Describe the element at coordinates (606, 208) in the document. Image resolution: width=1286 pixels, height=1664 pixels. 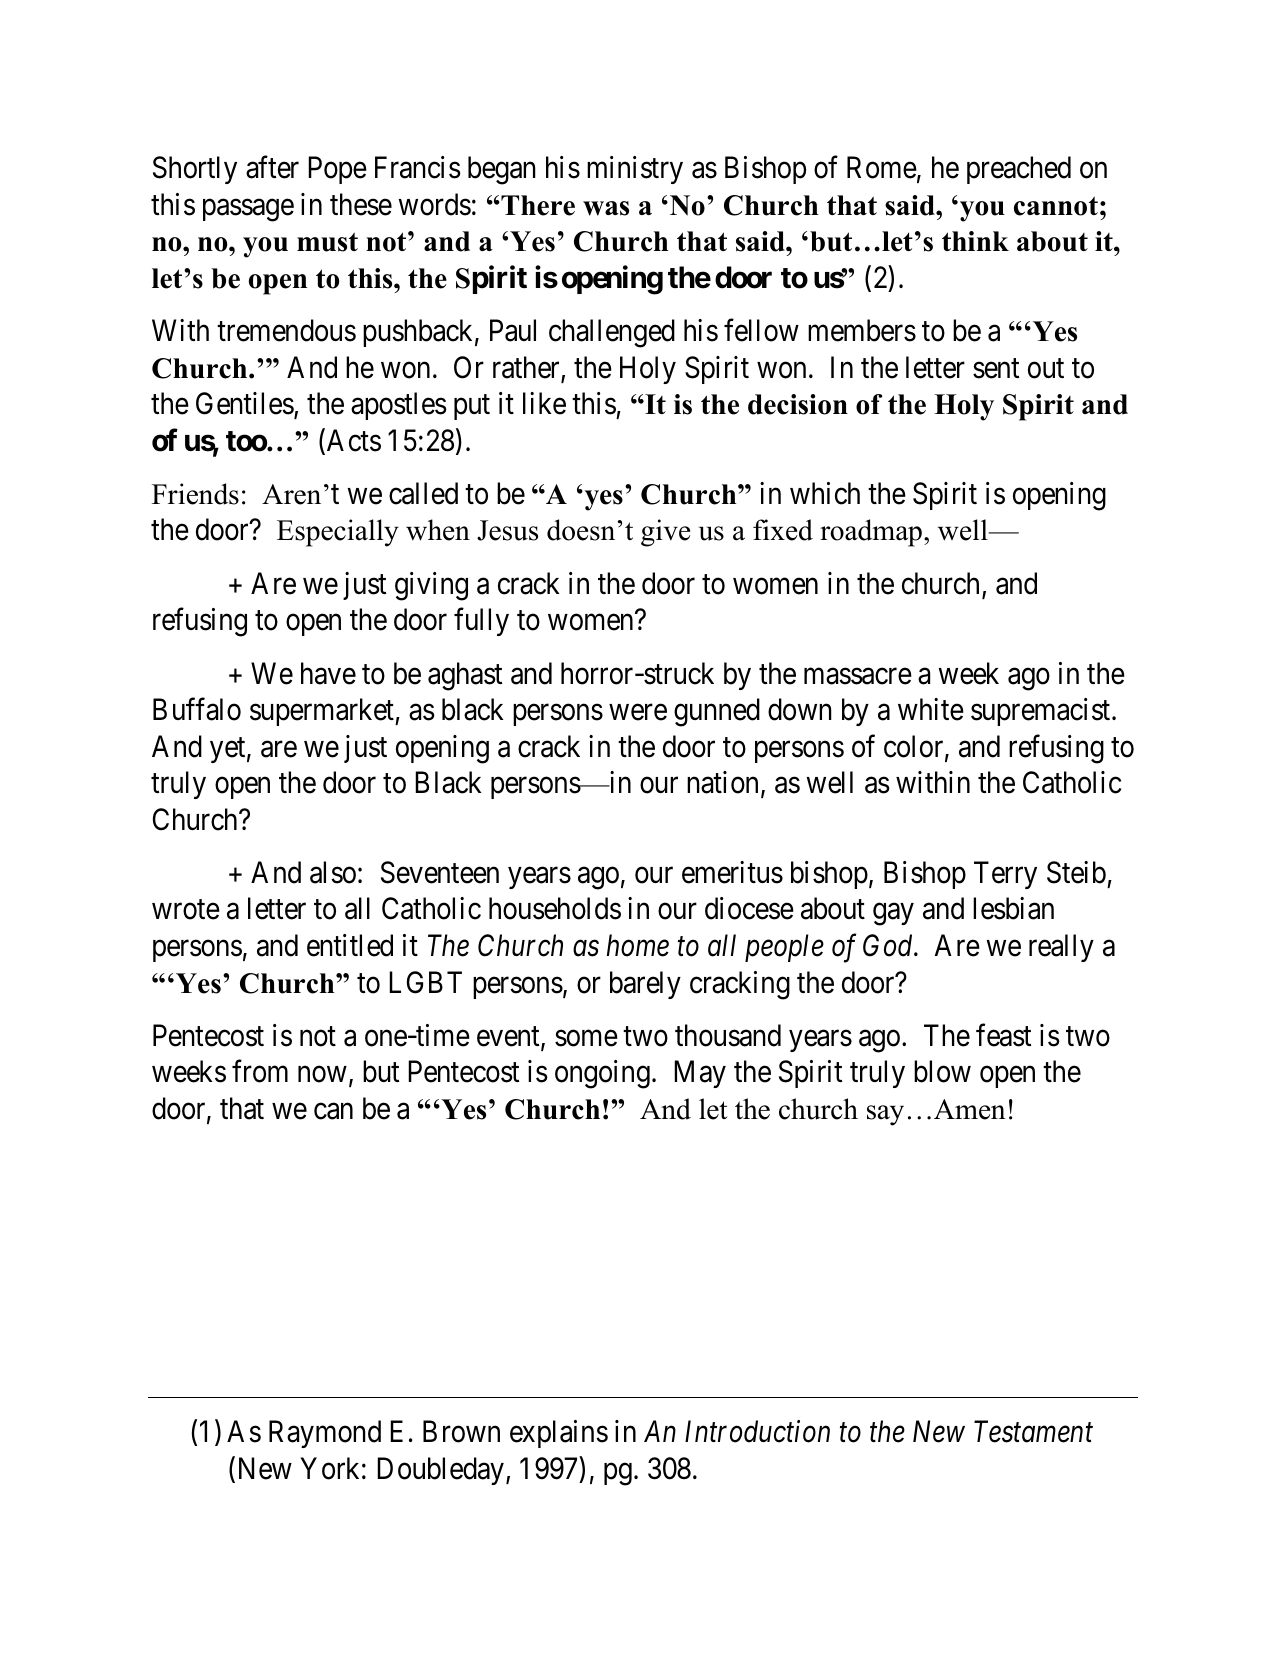
I see `was` at that location.
